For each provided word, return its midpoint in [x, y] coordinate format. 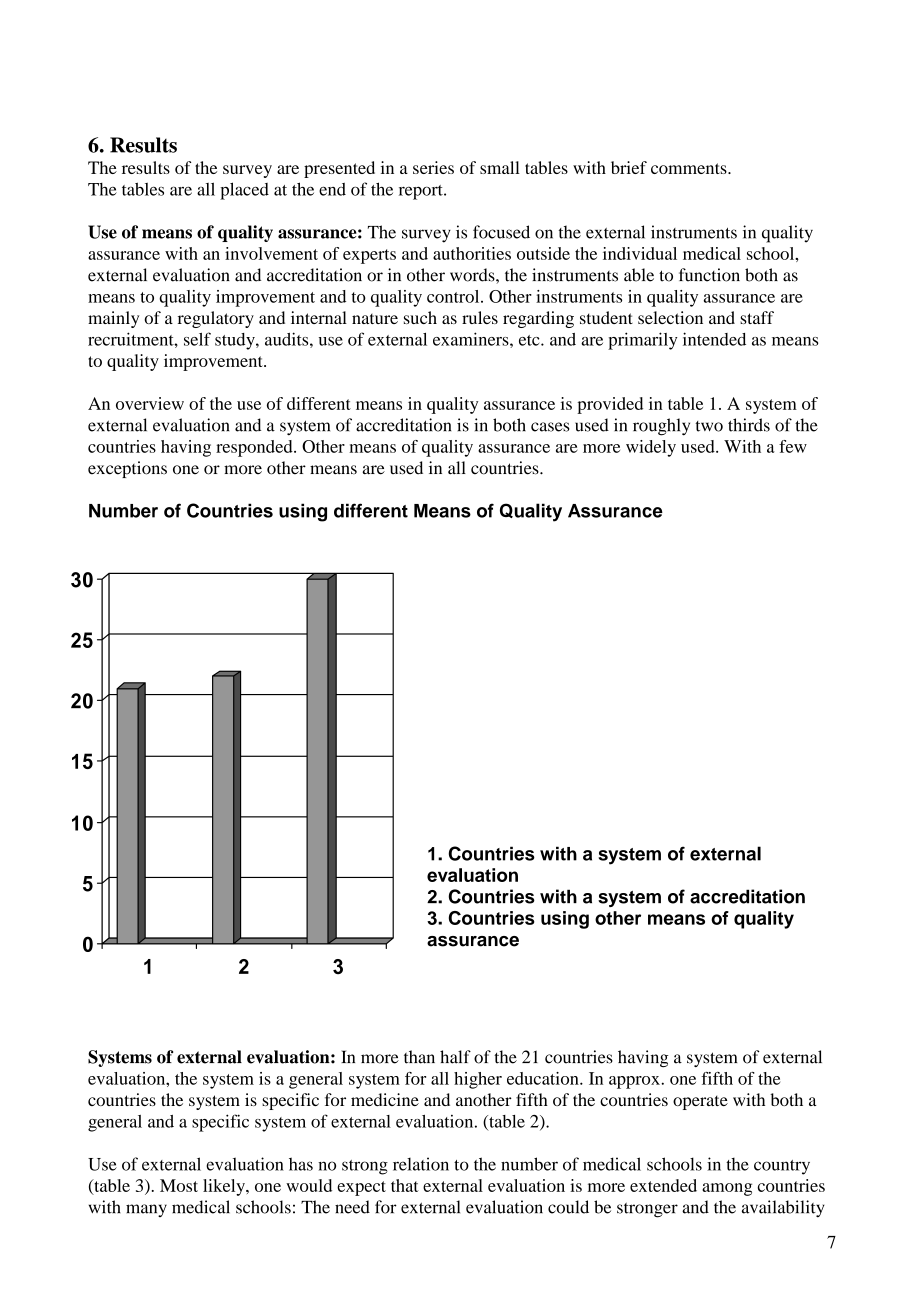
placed [244, 191]
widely [651, 448]
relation [421, 1164]
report [422, 192]
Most [179, 1185]
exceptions [127, 469]
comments [690, 168]
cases [550, 427]
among [727, 1189]
